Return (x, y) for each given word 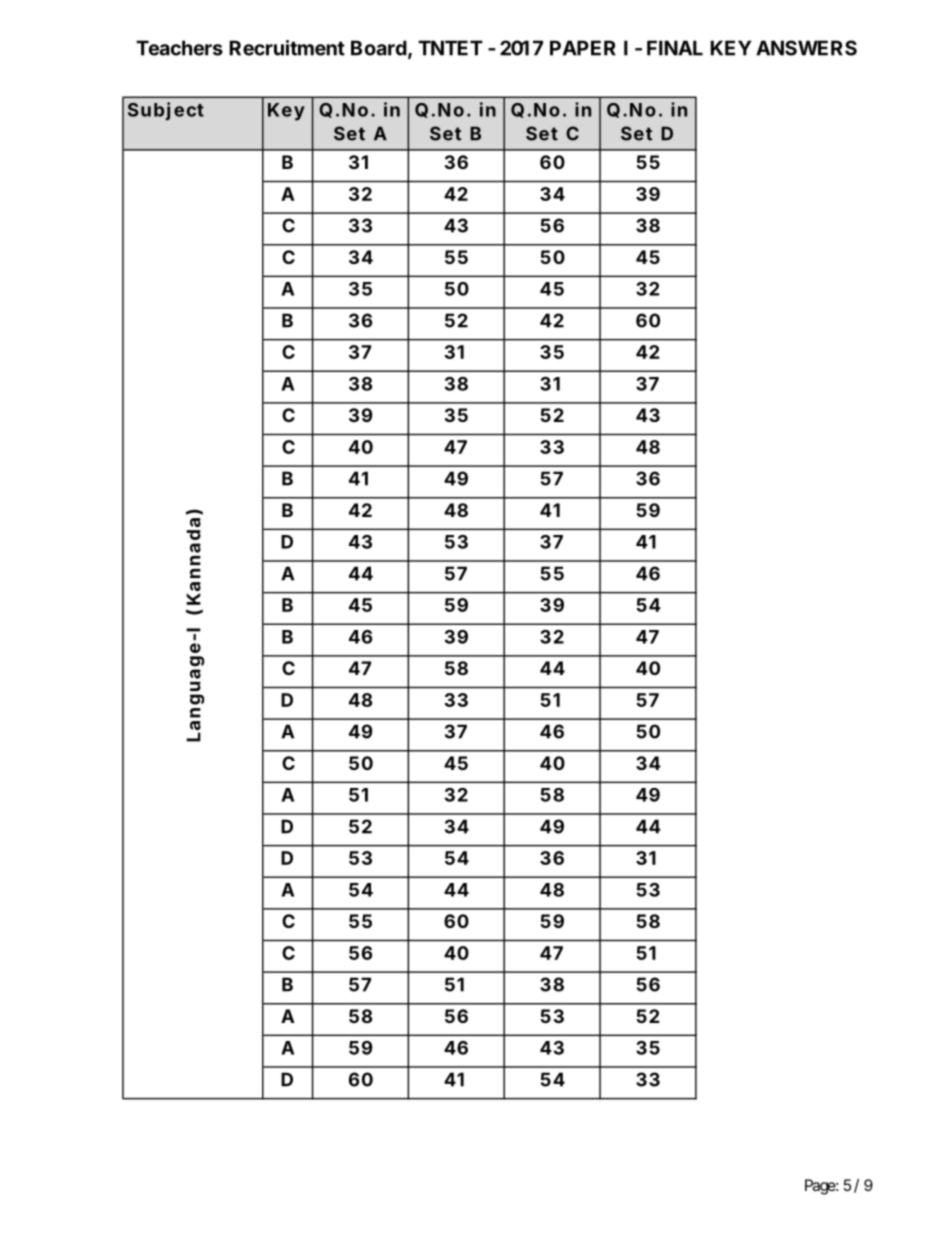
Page (820, 1187)
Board (379, 48)
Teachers (179, 48)
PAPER (583, 48)
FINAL (675, 48)
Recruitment (287, 48)
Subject (166, 111)
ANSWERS (806, 48)
